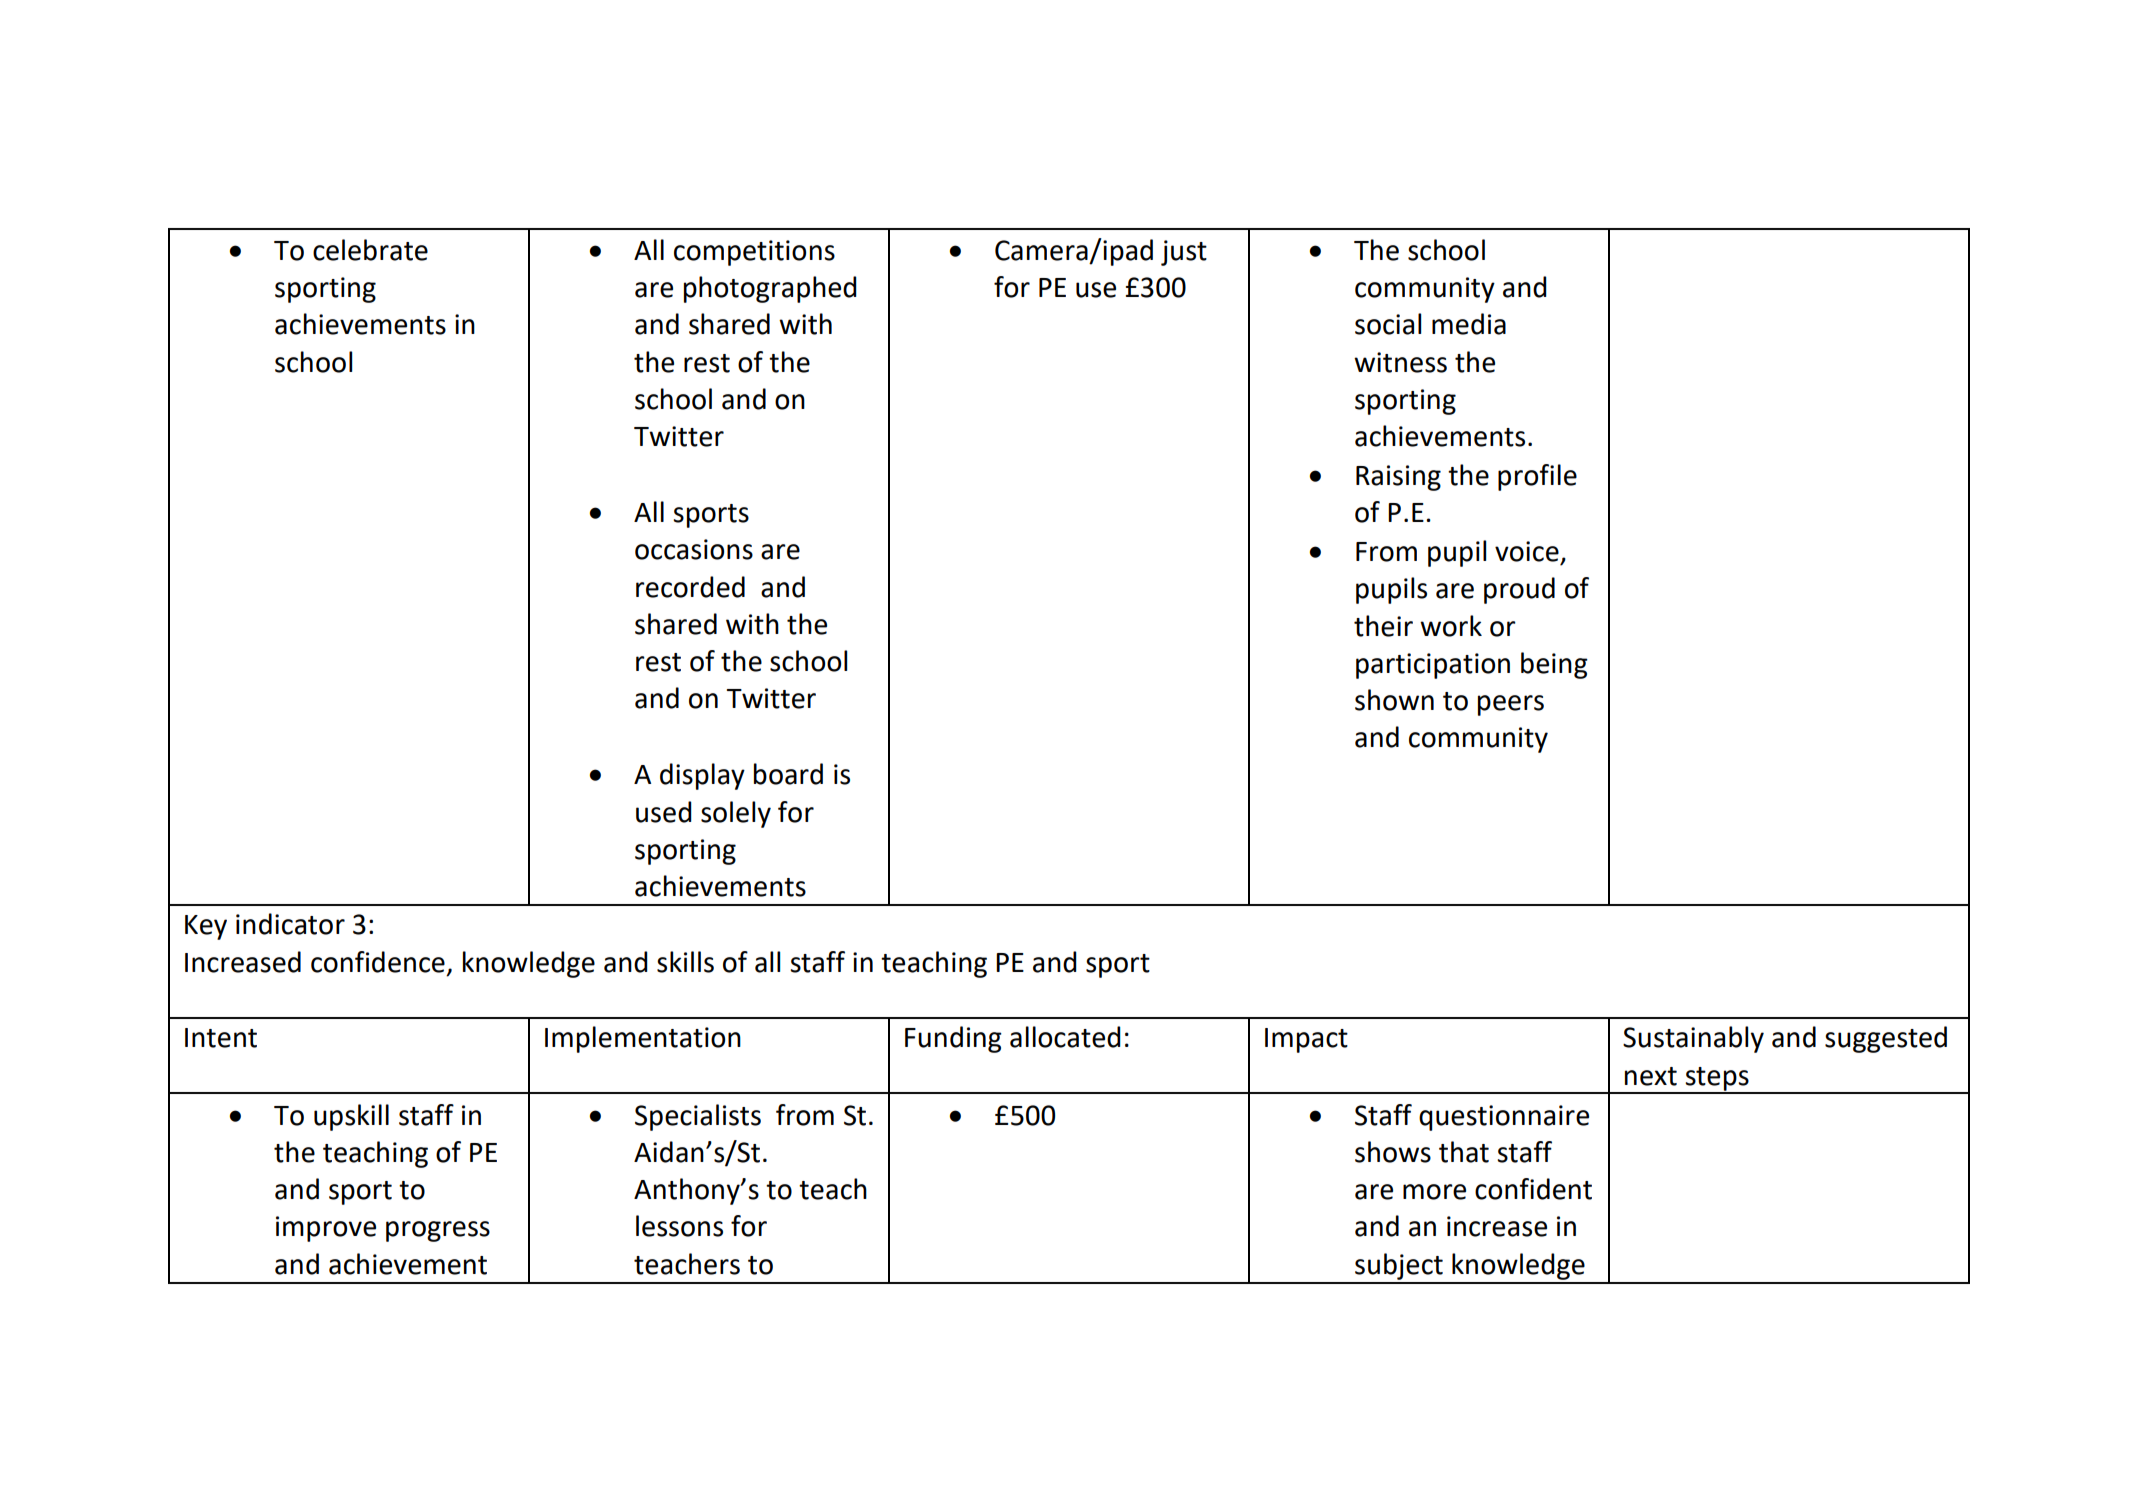 The width and height of the image is (2138, 1512). Describe the element at coordinates (1533, 1189) in the image. I see `confident` at that location.
